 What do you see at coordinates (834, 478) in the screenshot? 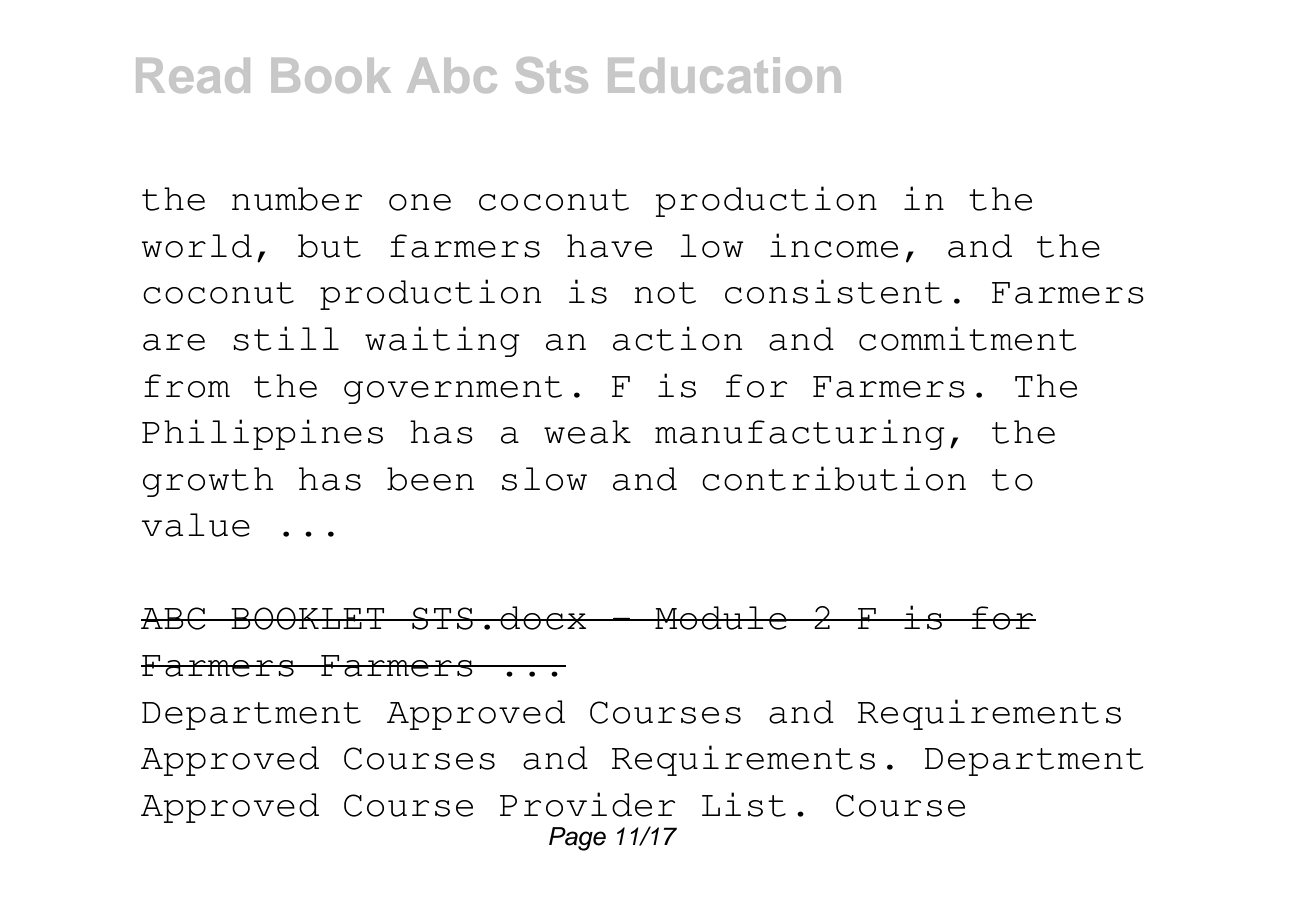
I see `contribution` at bounding box center [834, 478].
